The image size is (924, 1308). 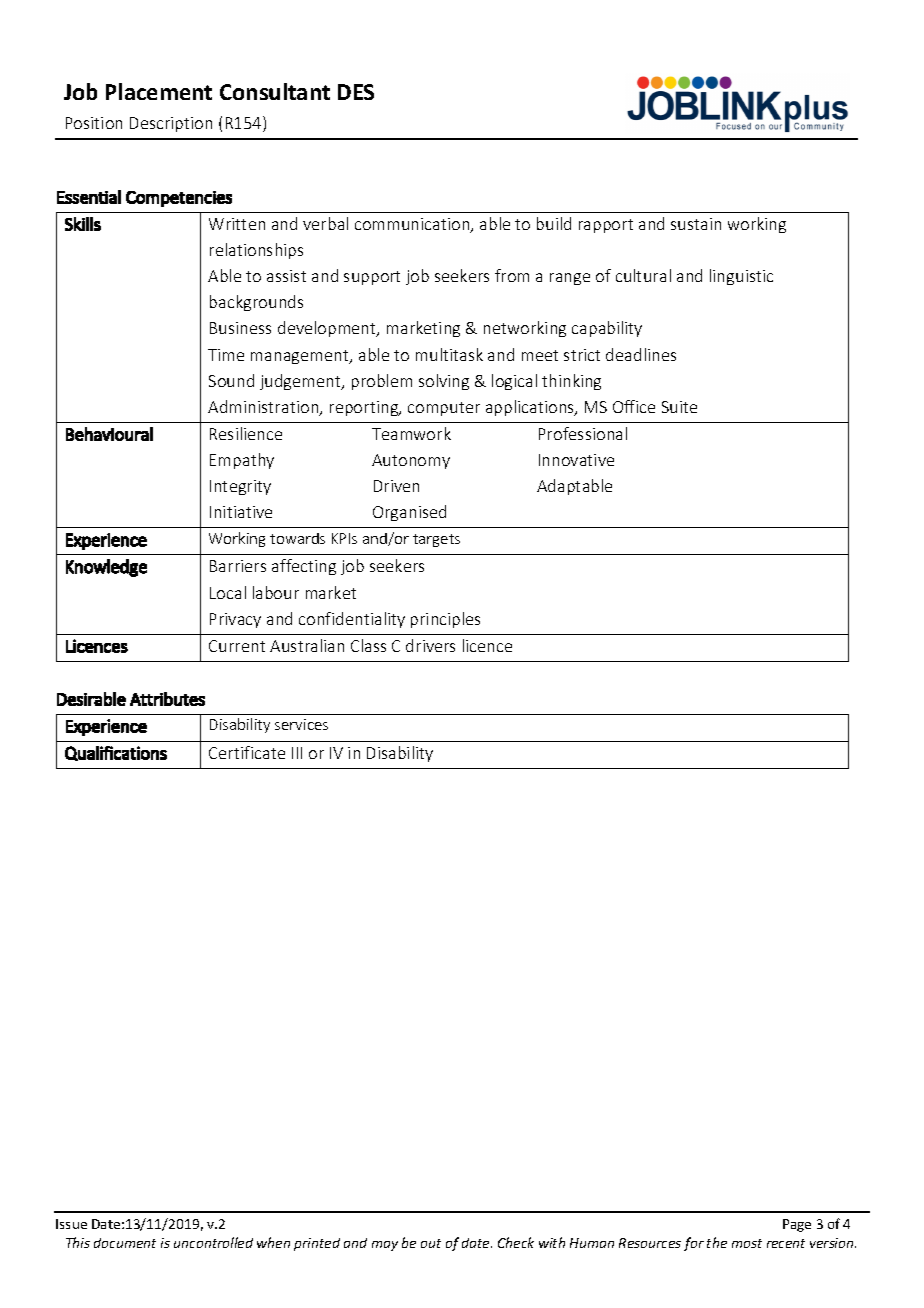 What do you see at coordinates (431, 1243) in the screenshot?
I see `out` at bounding box center [431, 1243].
